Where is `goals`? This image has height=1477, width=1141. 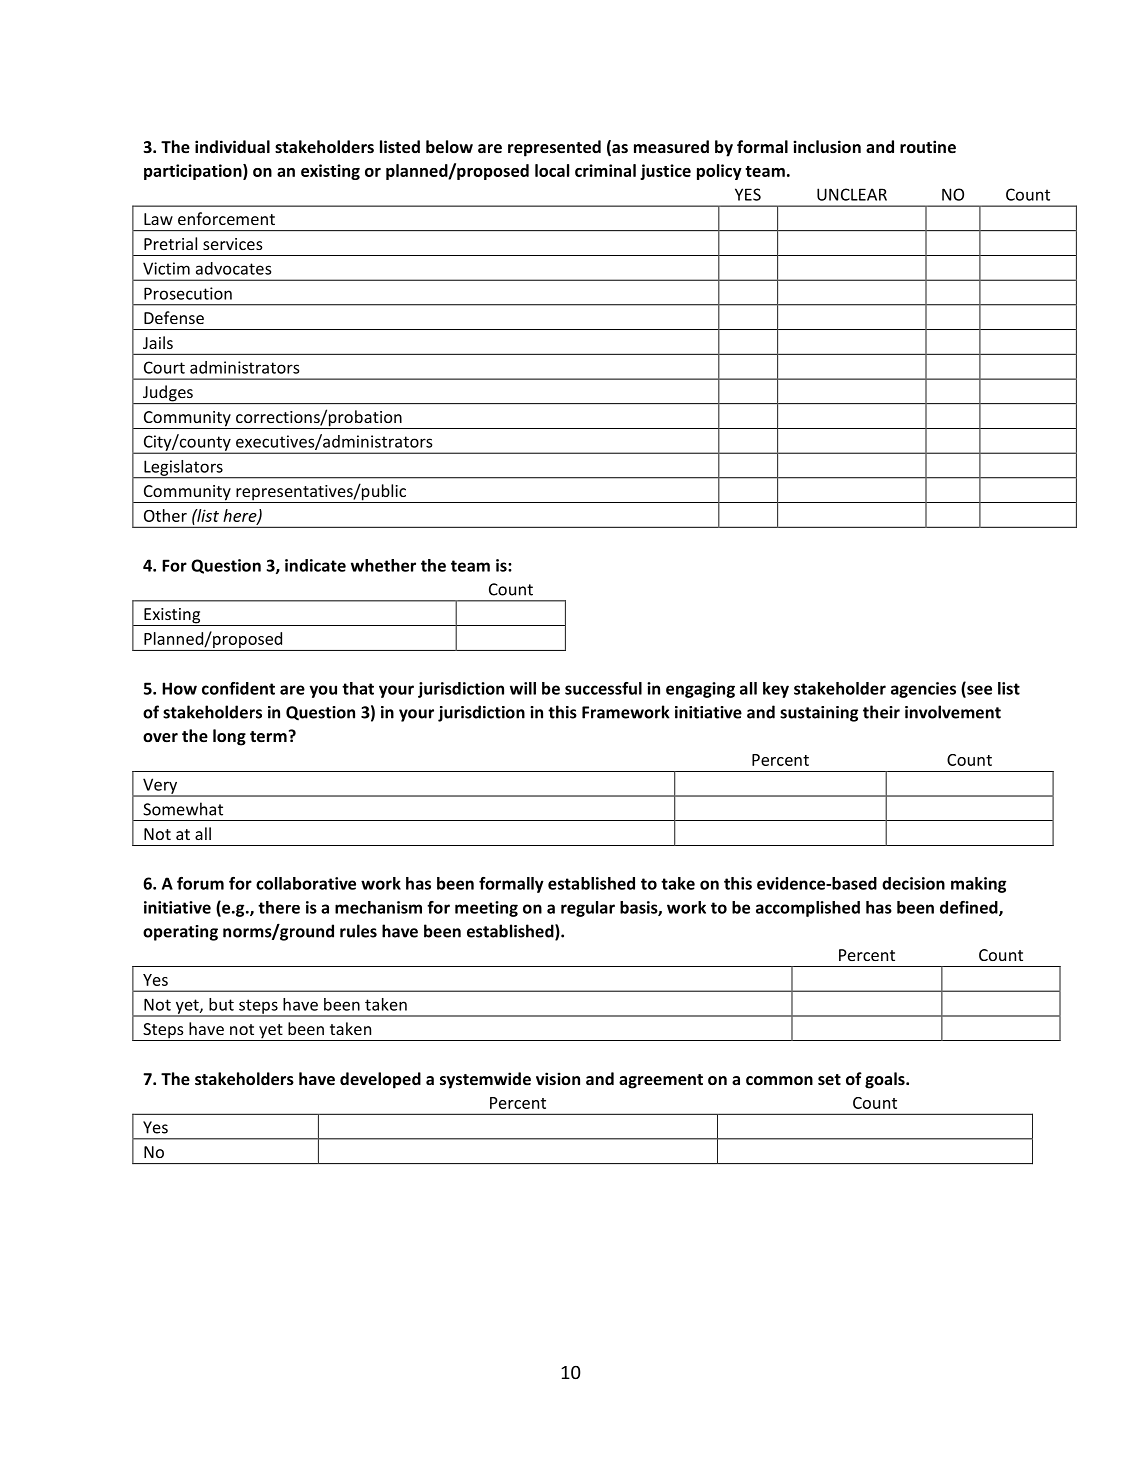 goals is located at coordinates (886, 1080).
